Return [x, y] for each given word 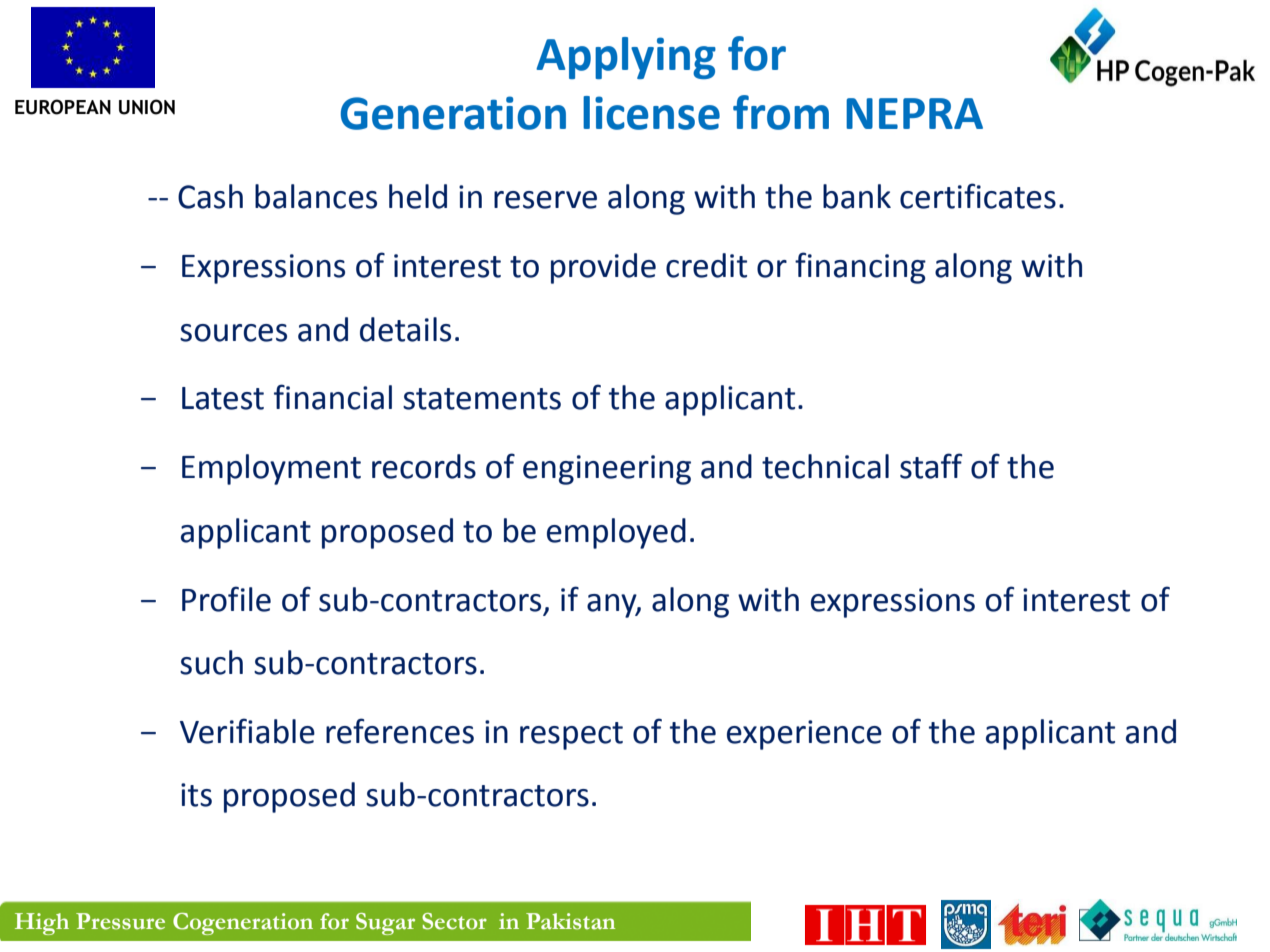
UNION [147, 107]
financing [860, 268]
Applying [626, 58]
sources [233, 333]
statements [482, 399]
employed [616, 533]
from [781, 112]
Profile [226, 599]
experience [804, 735]
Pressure [120, 921]
